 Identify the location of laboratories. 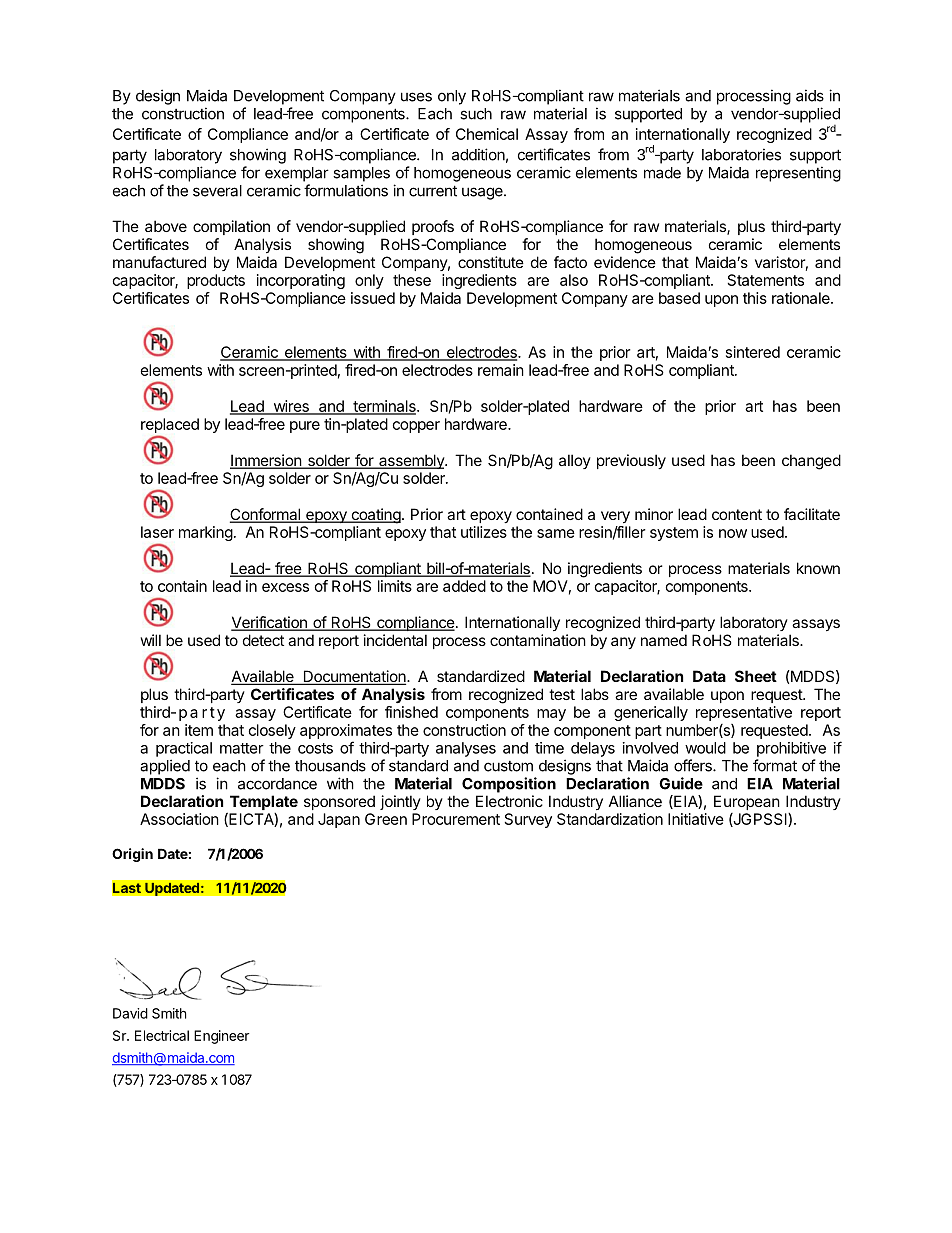
(741, 154).
